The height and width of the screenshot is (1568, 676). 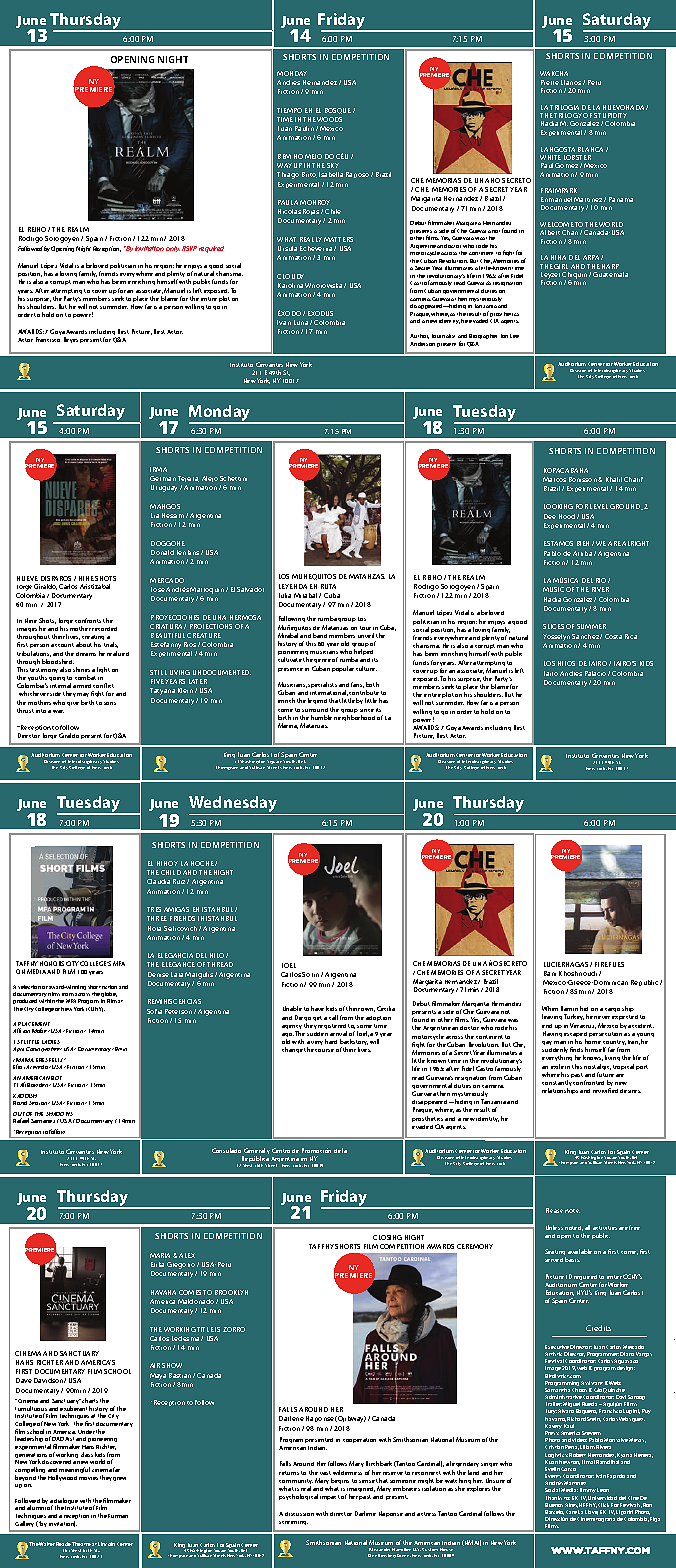 What do you see at coordinates (550, 973) in the screenshot?
I see `Bani` at bounding box center [550, 973].
